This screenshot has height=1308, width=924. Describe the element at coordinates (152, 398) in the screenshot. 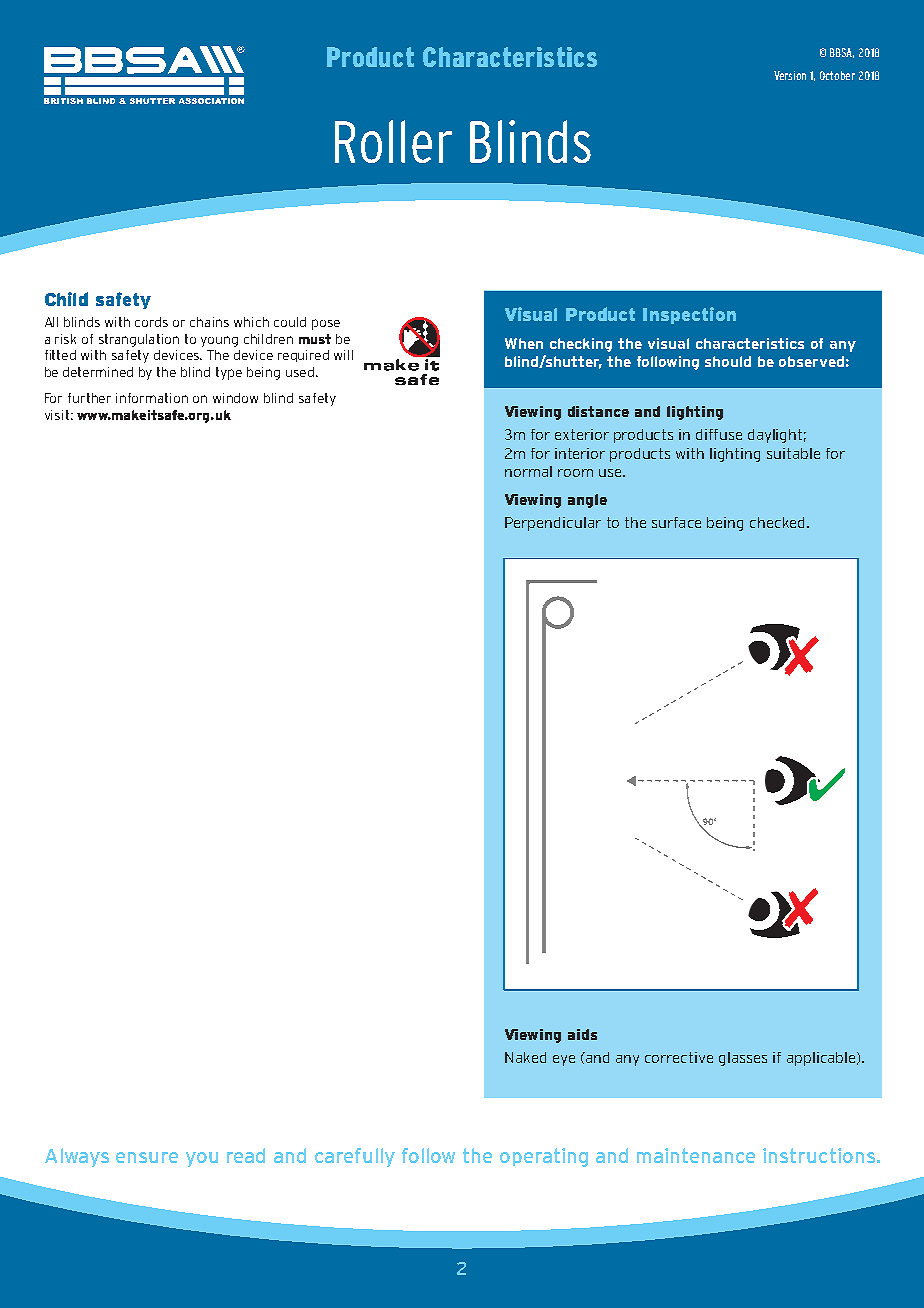

I see `information` at that location.
